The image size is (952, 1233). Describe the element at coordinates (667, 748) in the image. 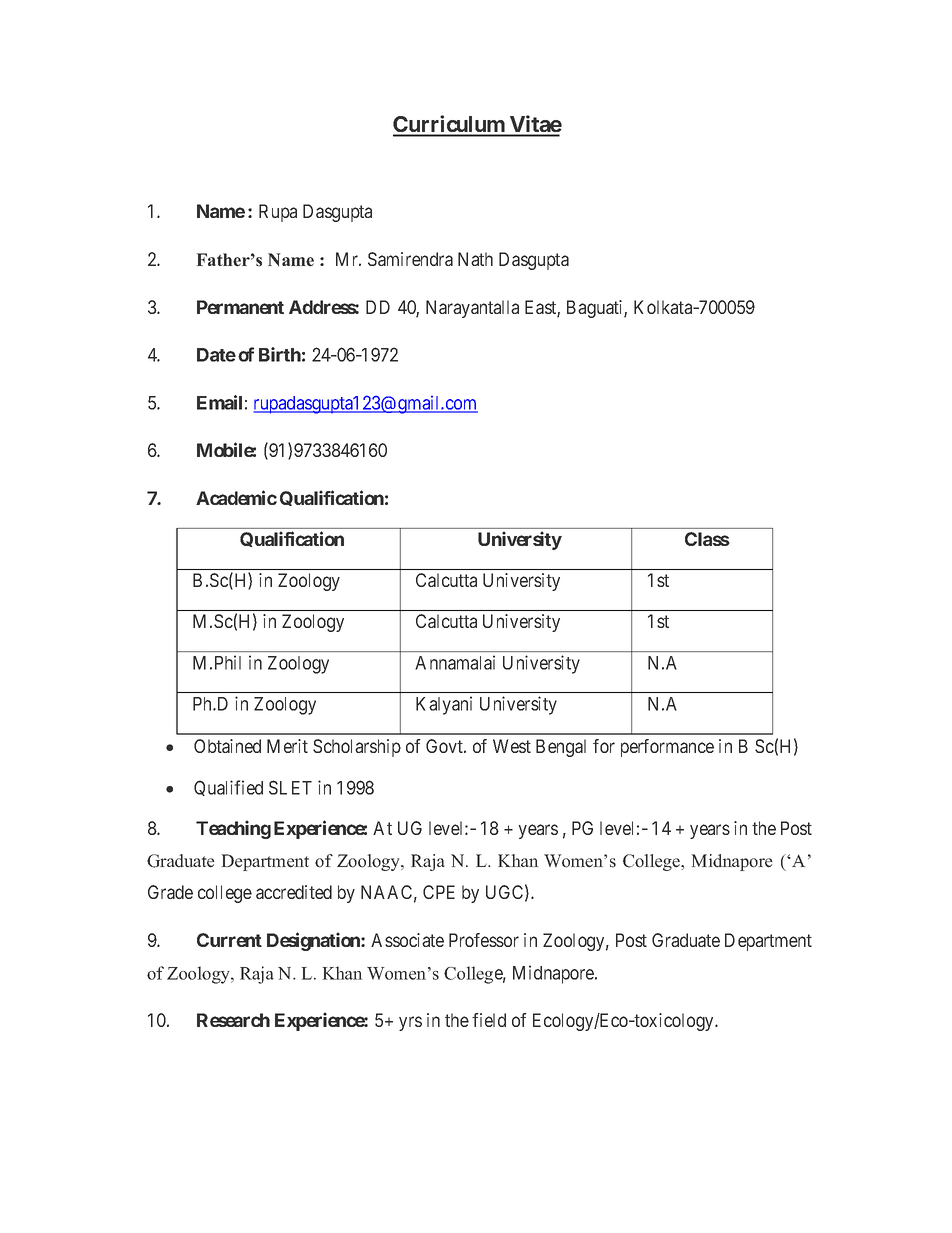

I see `performance` at that location.
